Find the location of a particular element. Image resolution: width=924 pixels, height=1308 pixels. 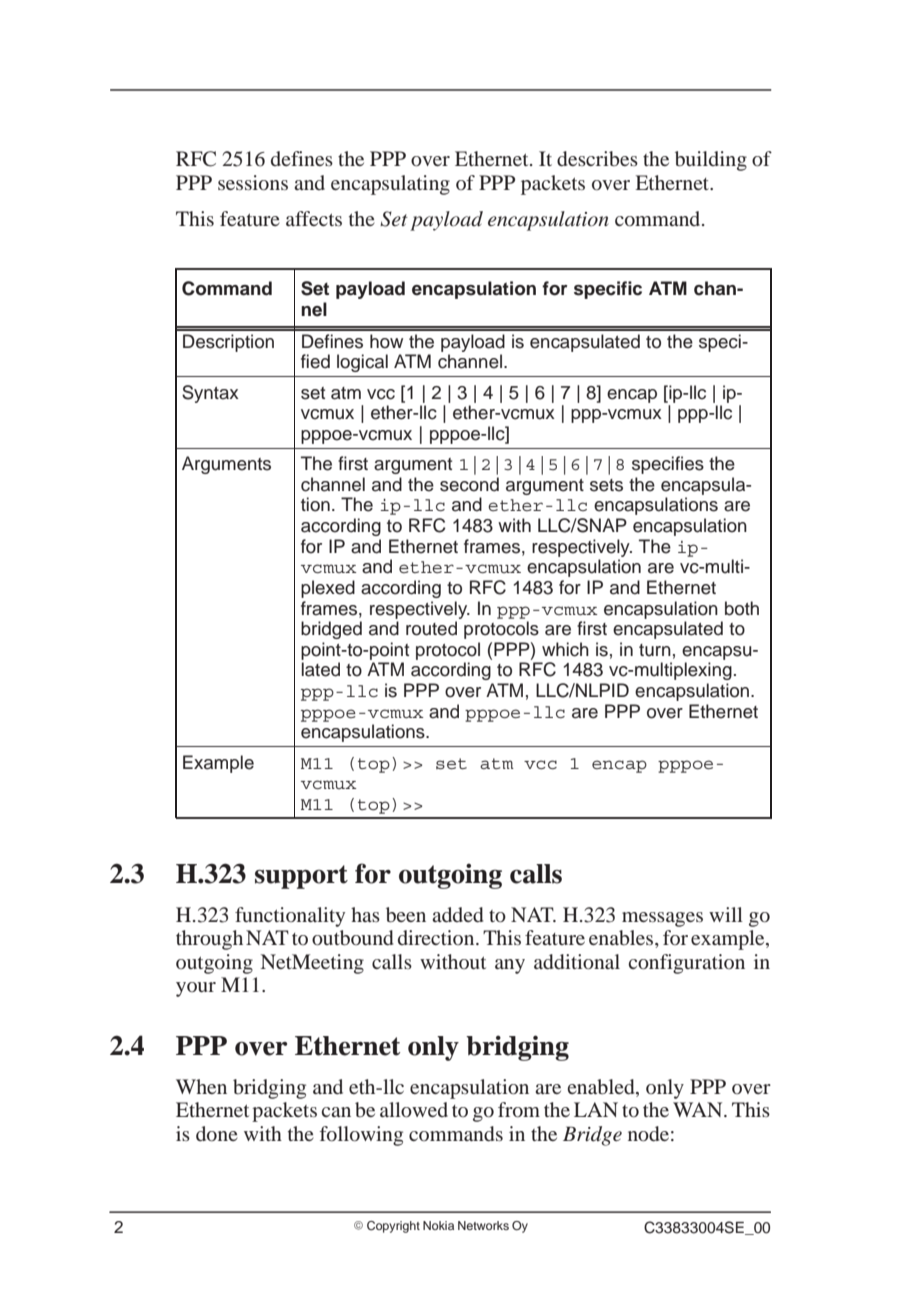

sessions is located at coordinates (253, 182).
